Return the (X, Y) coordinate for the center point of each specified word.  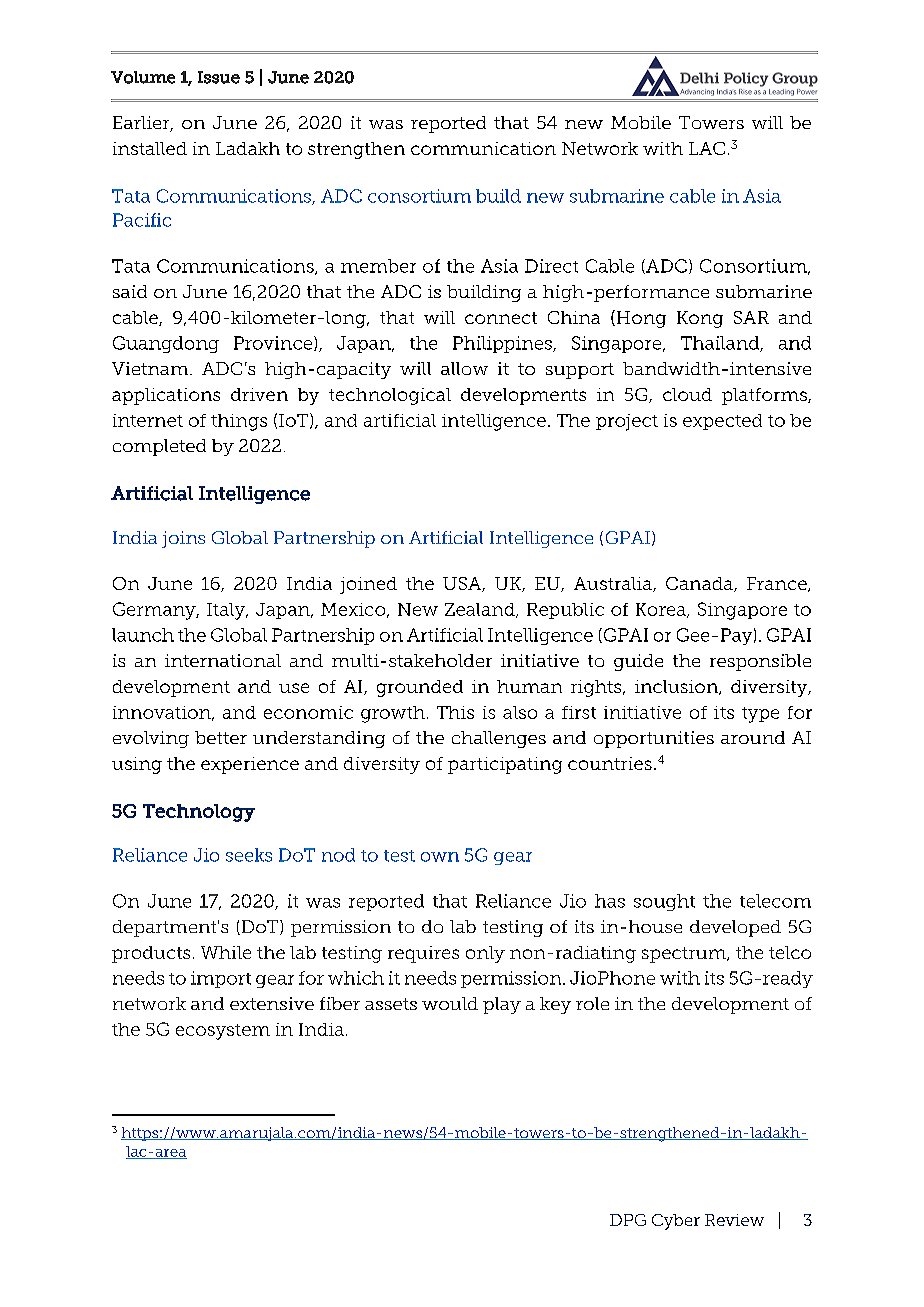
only (485, 954)
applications (166, 396)
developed (735, 928)
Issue (219, 77)
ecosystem (223, 1032)
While (226, 952)
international (223, 660)
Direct (551, 266)
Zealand (481, 610)
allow (464, 368)
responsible (760, 662)
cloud (687, 394)
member (378, 266)
